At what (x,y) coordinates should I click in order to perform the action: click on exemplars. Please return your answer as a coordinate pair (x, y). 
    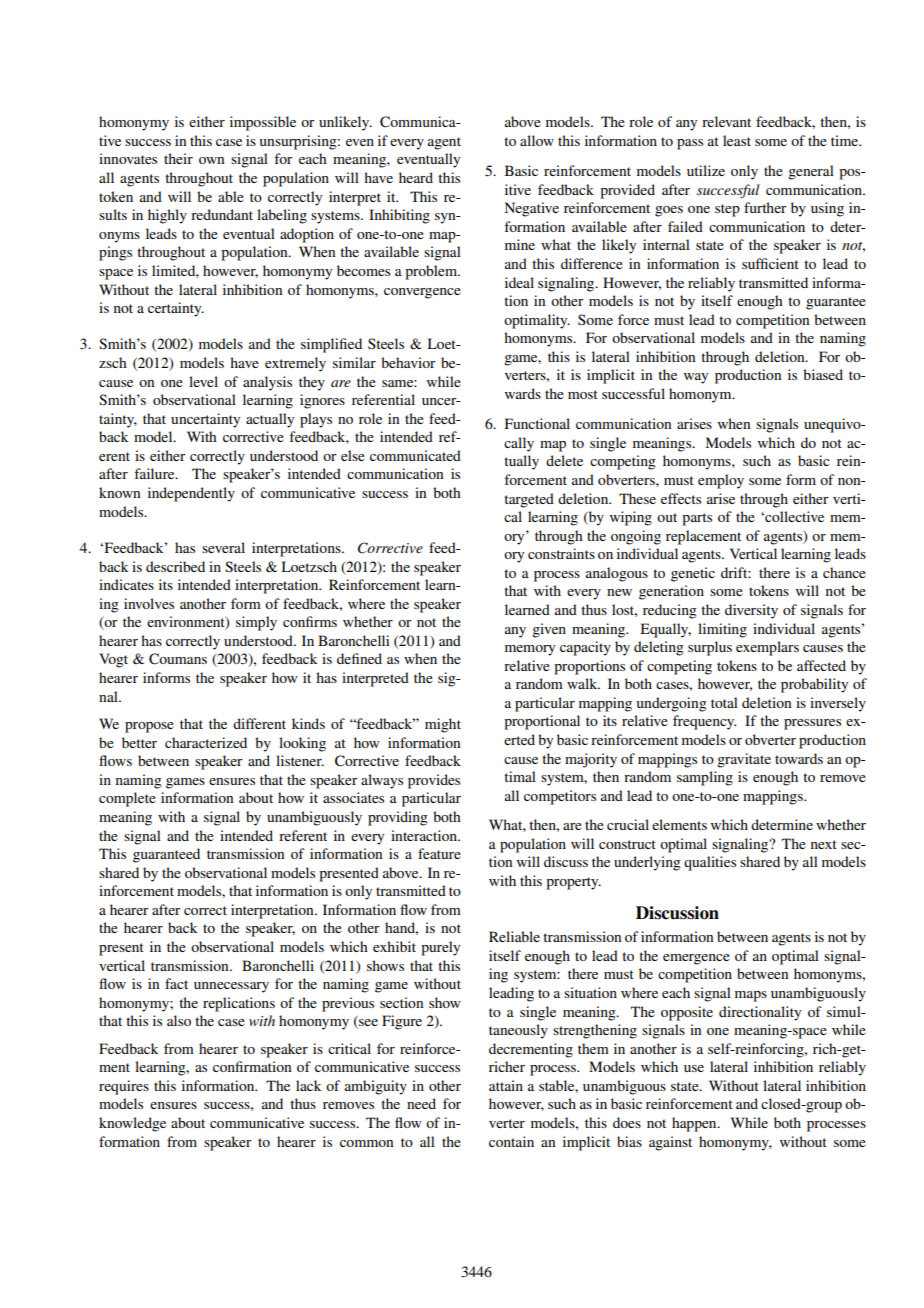
    Looking at the image, I should click on (767, 648).
